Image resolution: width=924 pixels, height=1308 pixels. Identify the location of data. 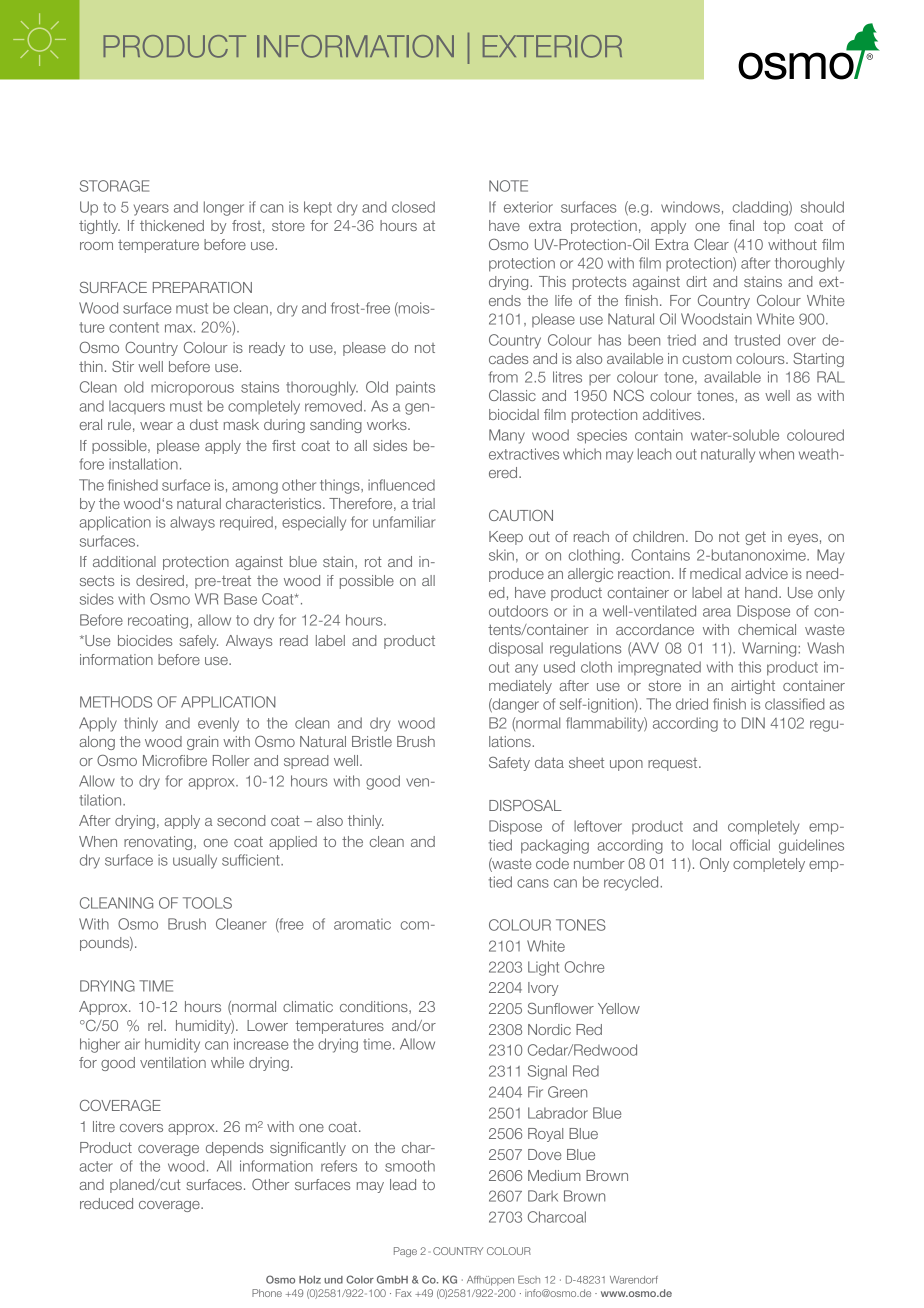
(549, 762).
